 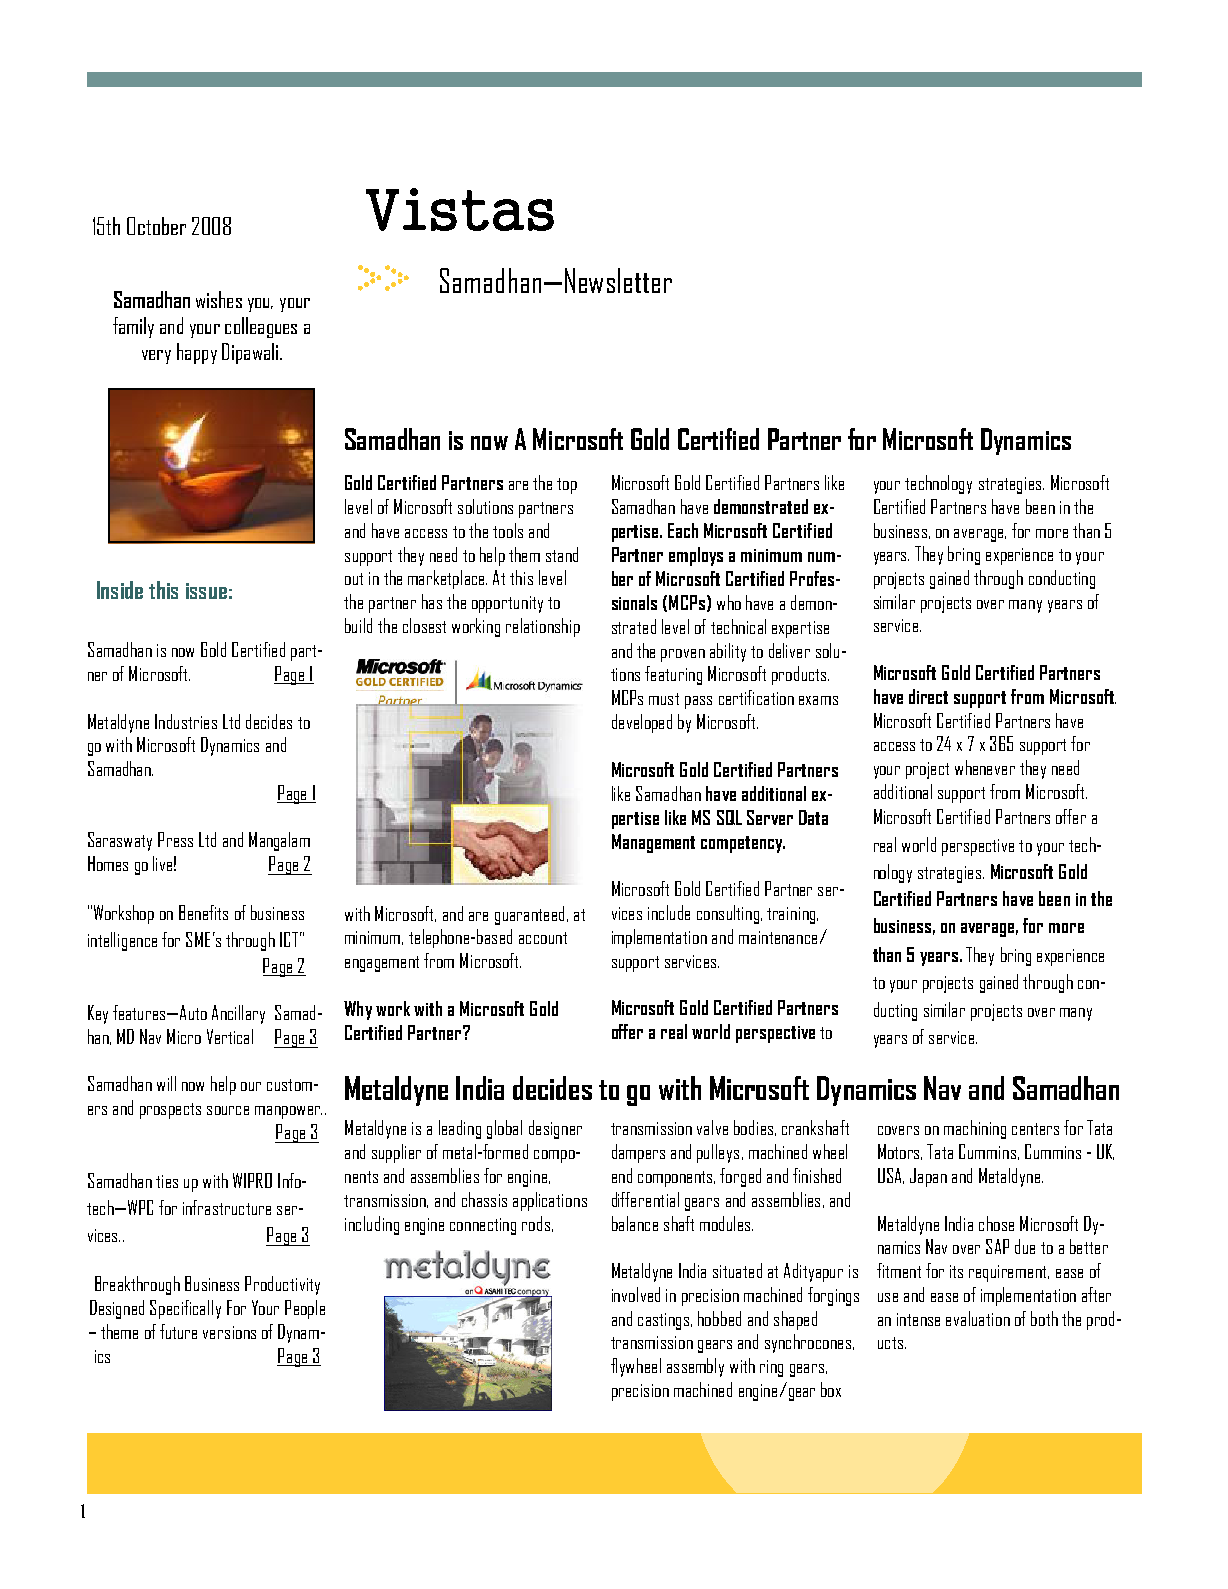 I want to click on Press, so click(x=175, y=839).
